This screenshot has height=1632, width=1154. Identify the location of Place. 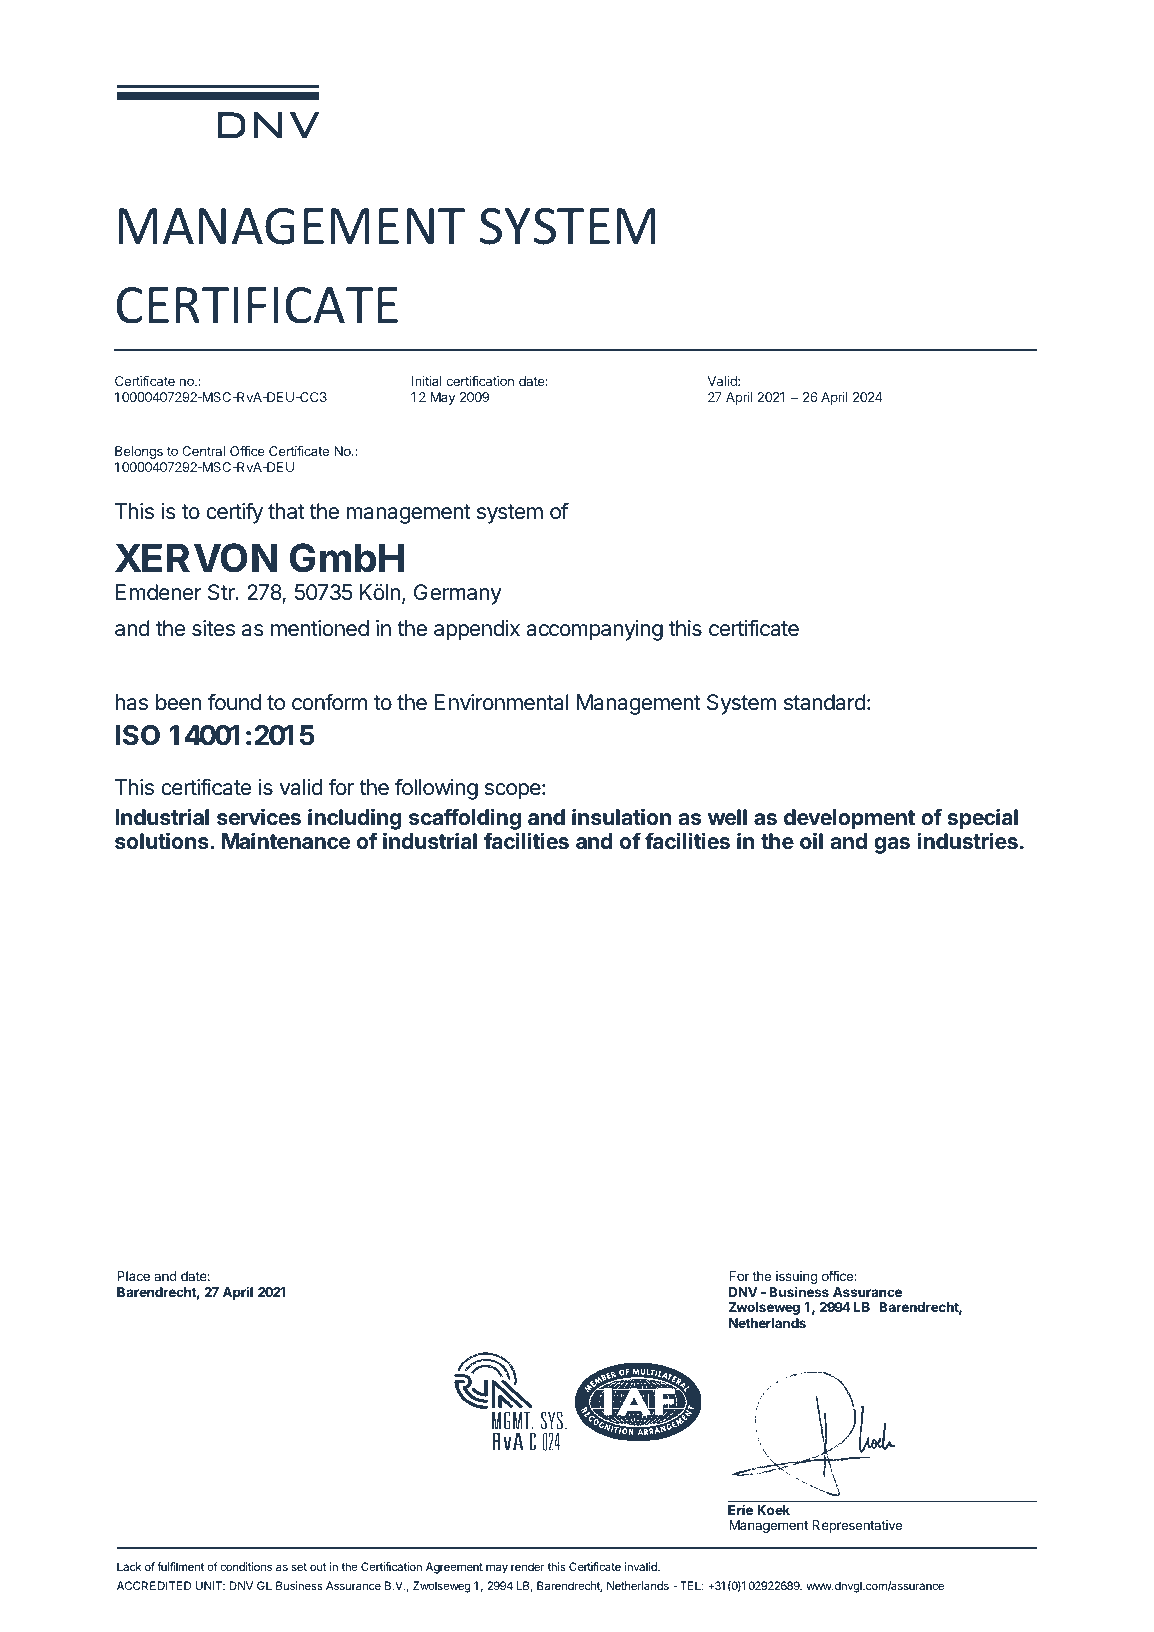
(133, 1276).
